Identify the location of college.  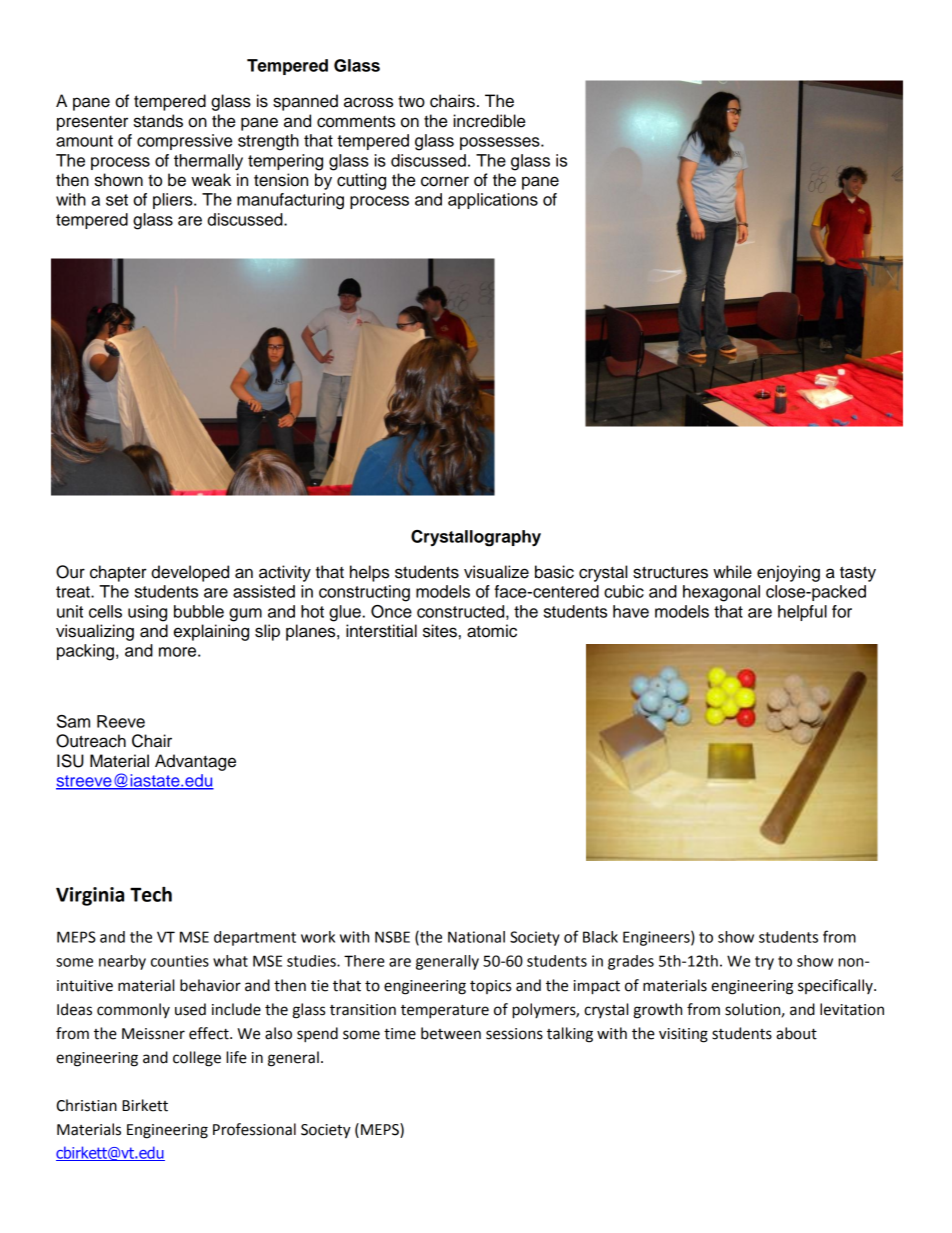
(197, 1059).
